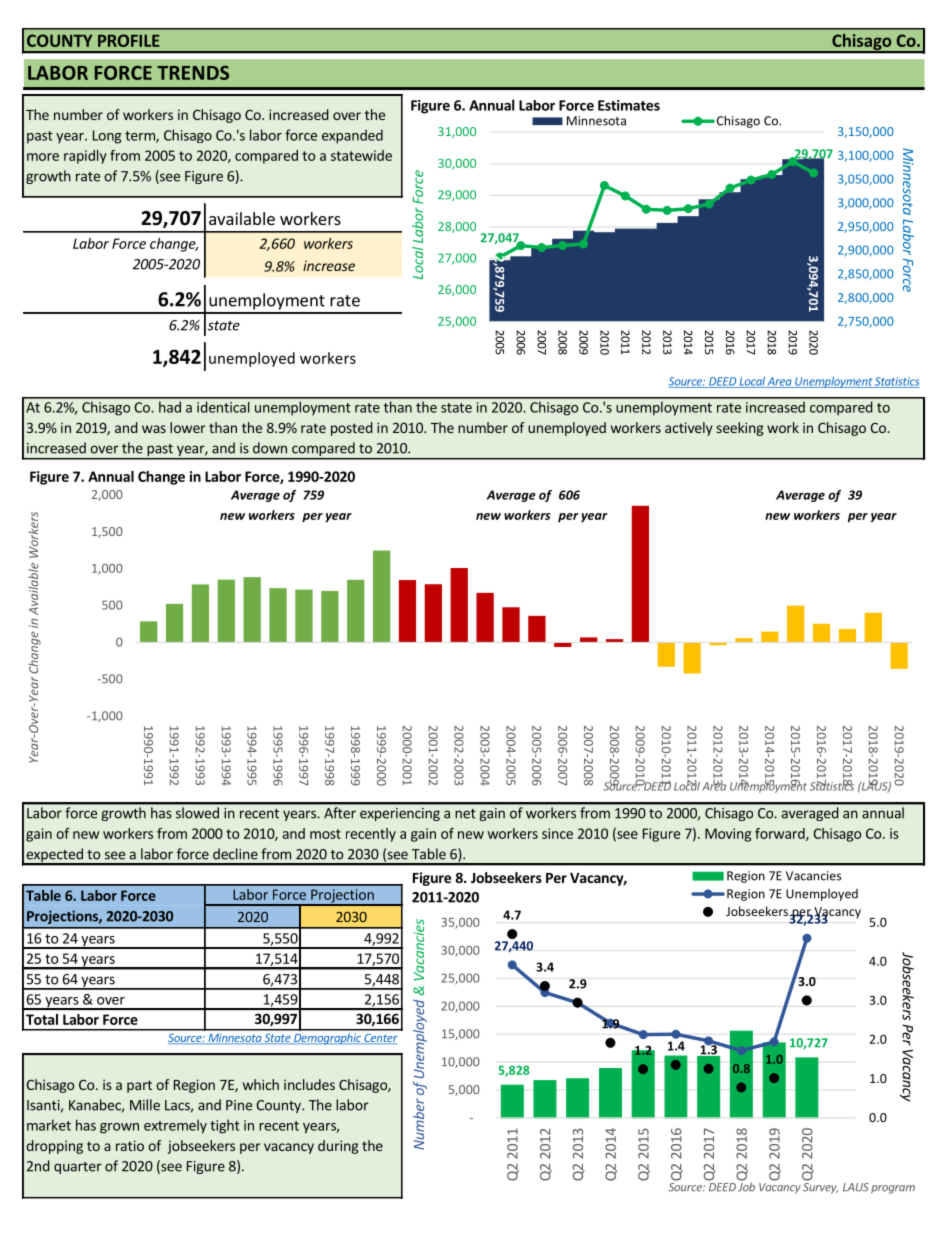 Image resolution: width=952 pixels, height=1233 pixels. I want to click on forward, so click(781, 834).
